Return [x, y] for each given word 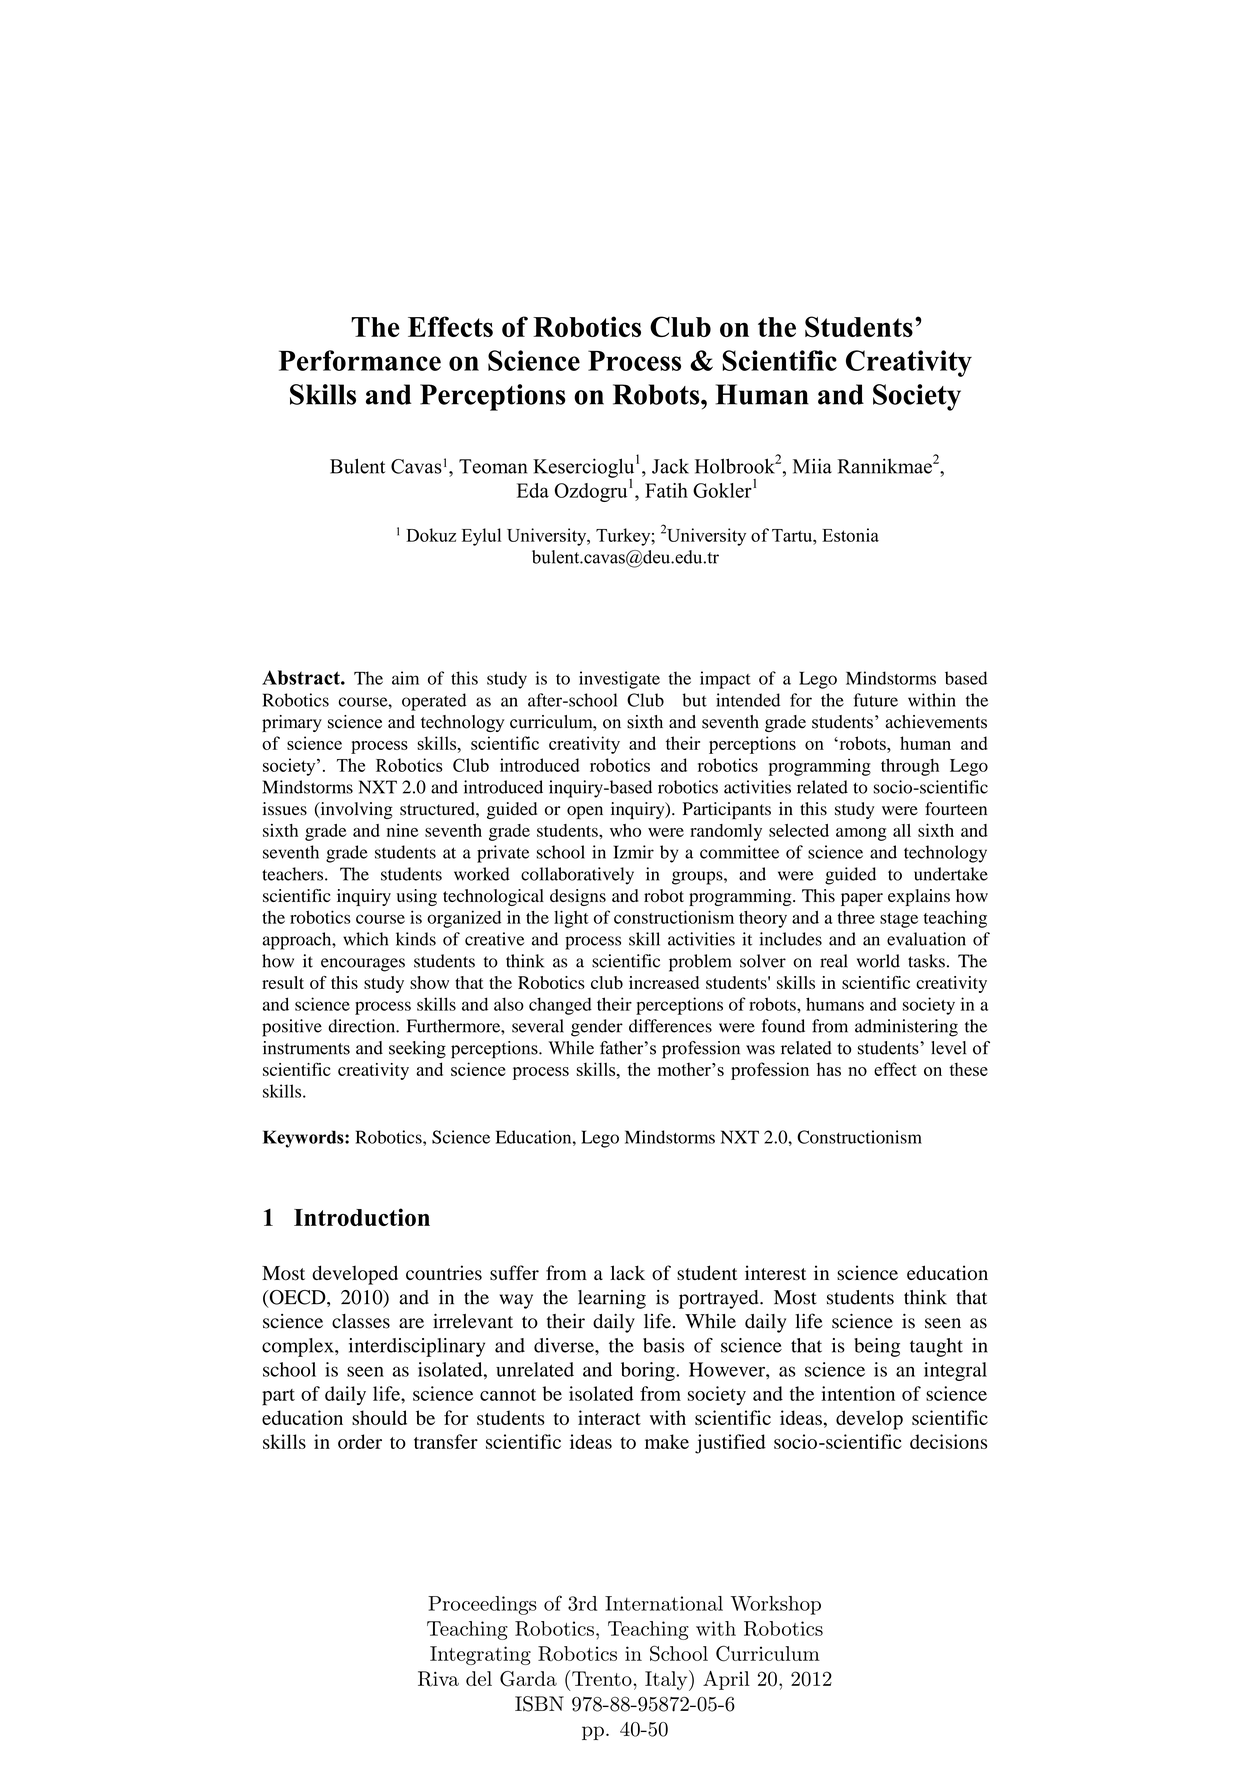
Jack [670, 466]
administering [906, 1028]
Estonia [850, 535]
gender [597, 1028]
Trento [603, 1678]
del [479, 1678]
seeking [417, 1050]
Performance [360, 360]
